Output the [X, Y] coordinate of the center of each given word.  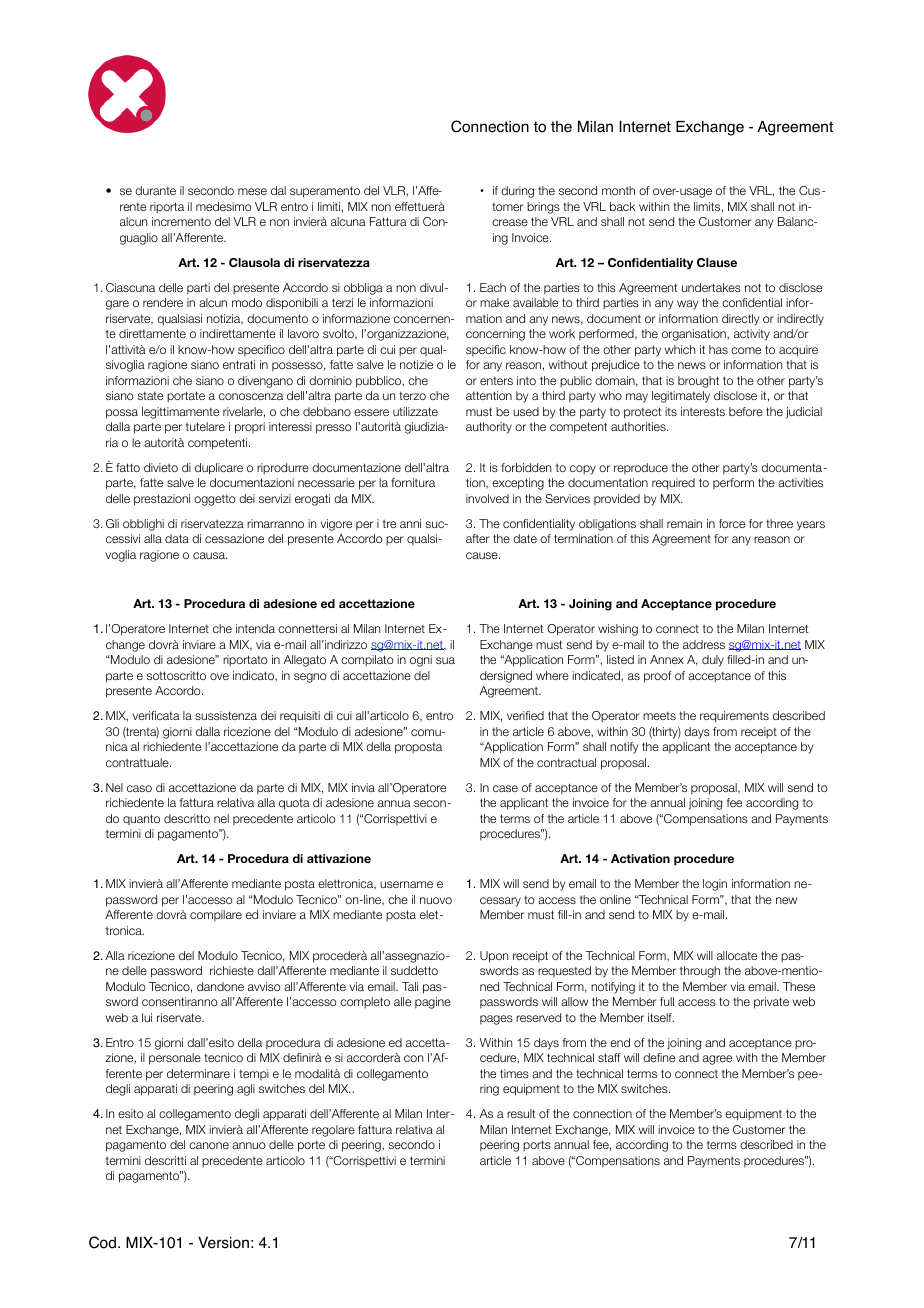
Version [223, 1243]
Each [493, 287]
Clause [717, 262]
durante [155, 190]
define [659, 1057]
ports [537, 1145]
